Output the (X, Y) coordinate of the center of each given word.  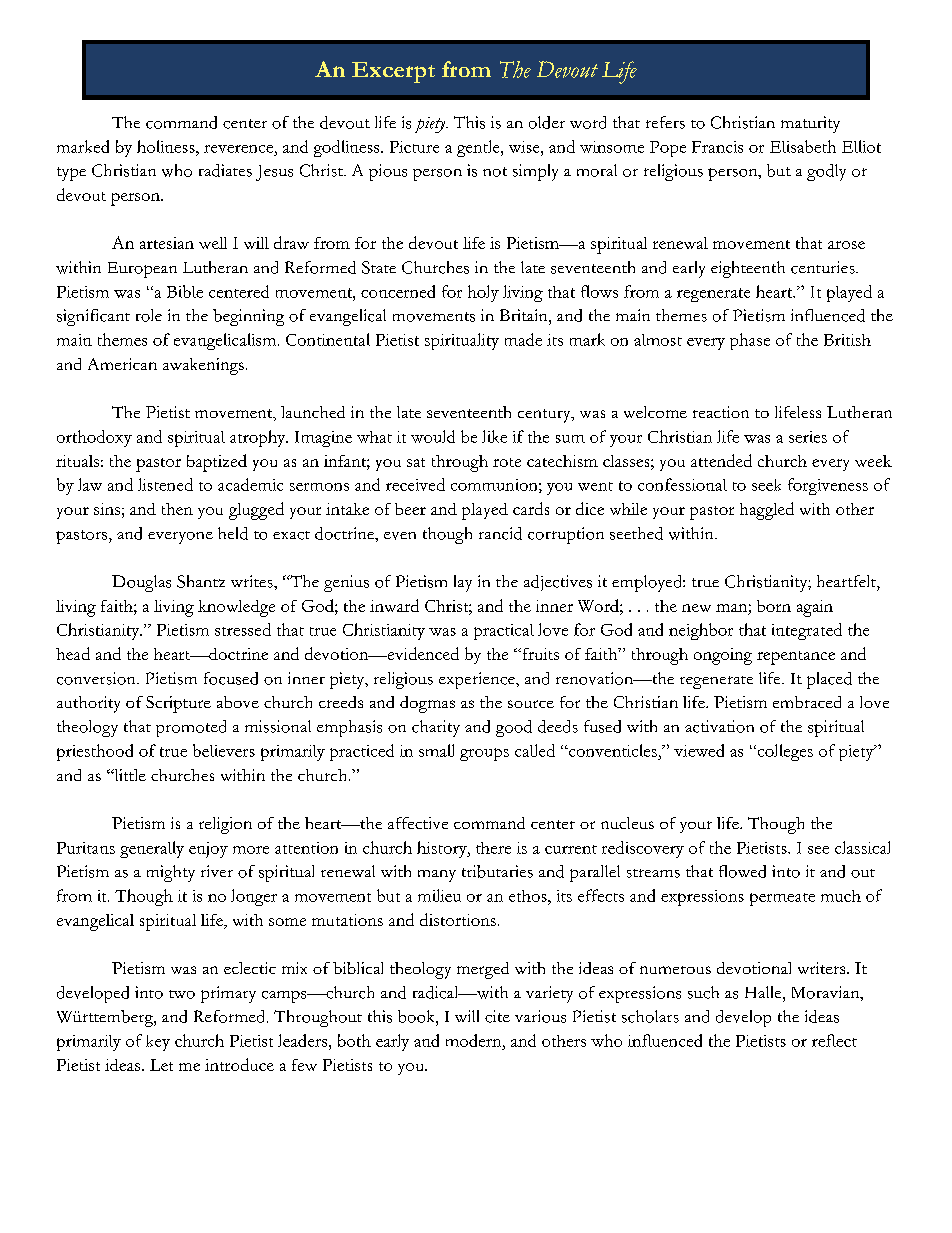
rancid (500, 533)
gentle (479, 148)
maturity (810, 124)
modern (475, 1040)
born (774, 606)
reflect (834, 1040)
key (158, 1043)
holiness (167, 146)
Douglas (141, 583)
